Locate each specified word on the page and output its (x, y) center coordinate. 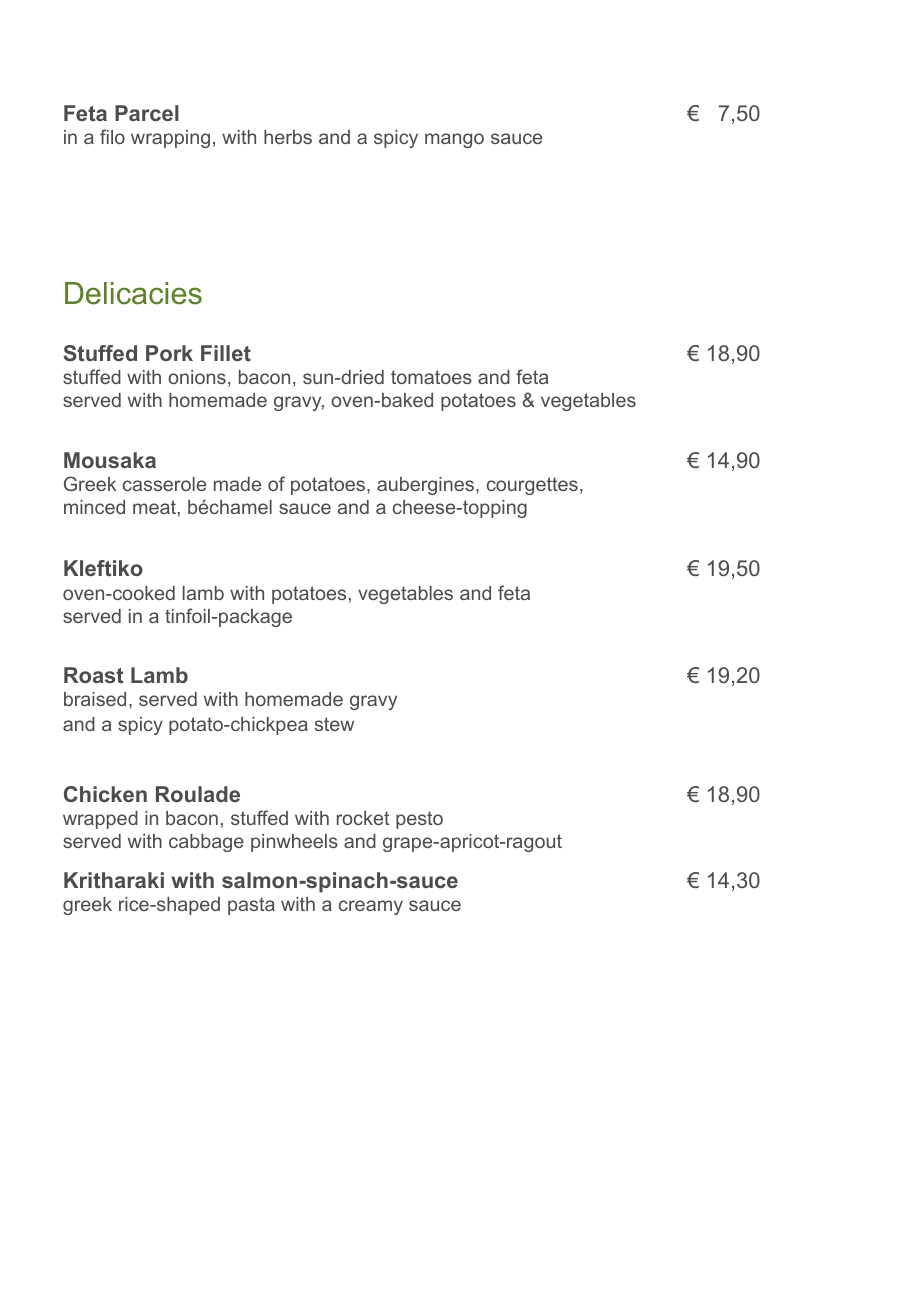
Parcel (147, 113)
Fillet (226, 353)
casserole (164, 484)
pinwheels (294, 843)
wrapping (170, 139)
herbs (288, 137)
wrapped (100, 820)
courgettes (532, 486)
